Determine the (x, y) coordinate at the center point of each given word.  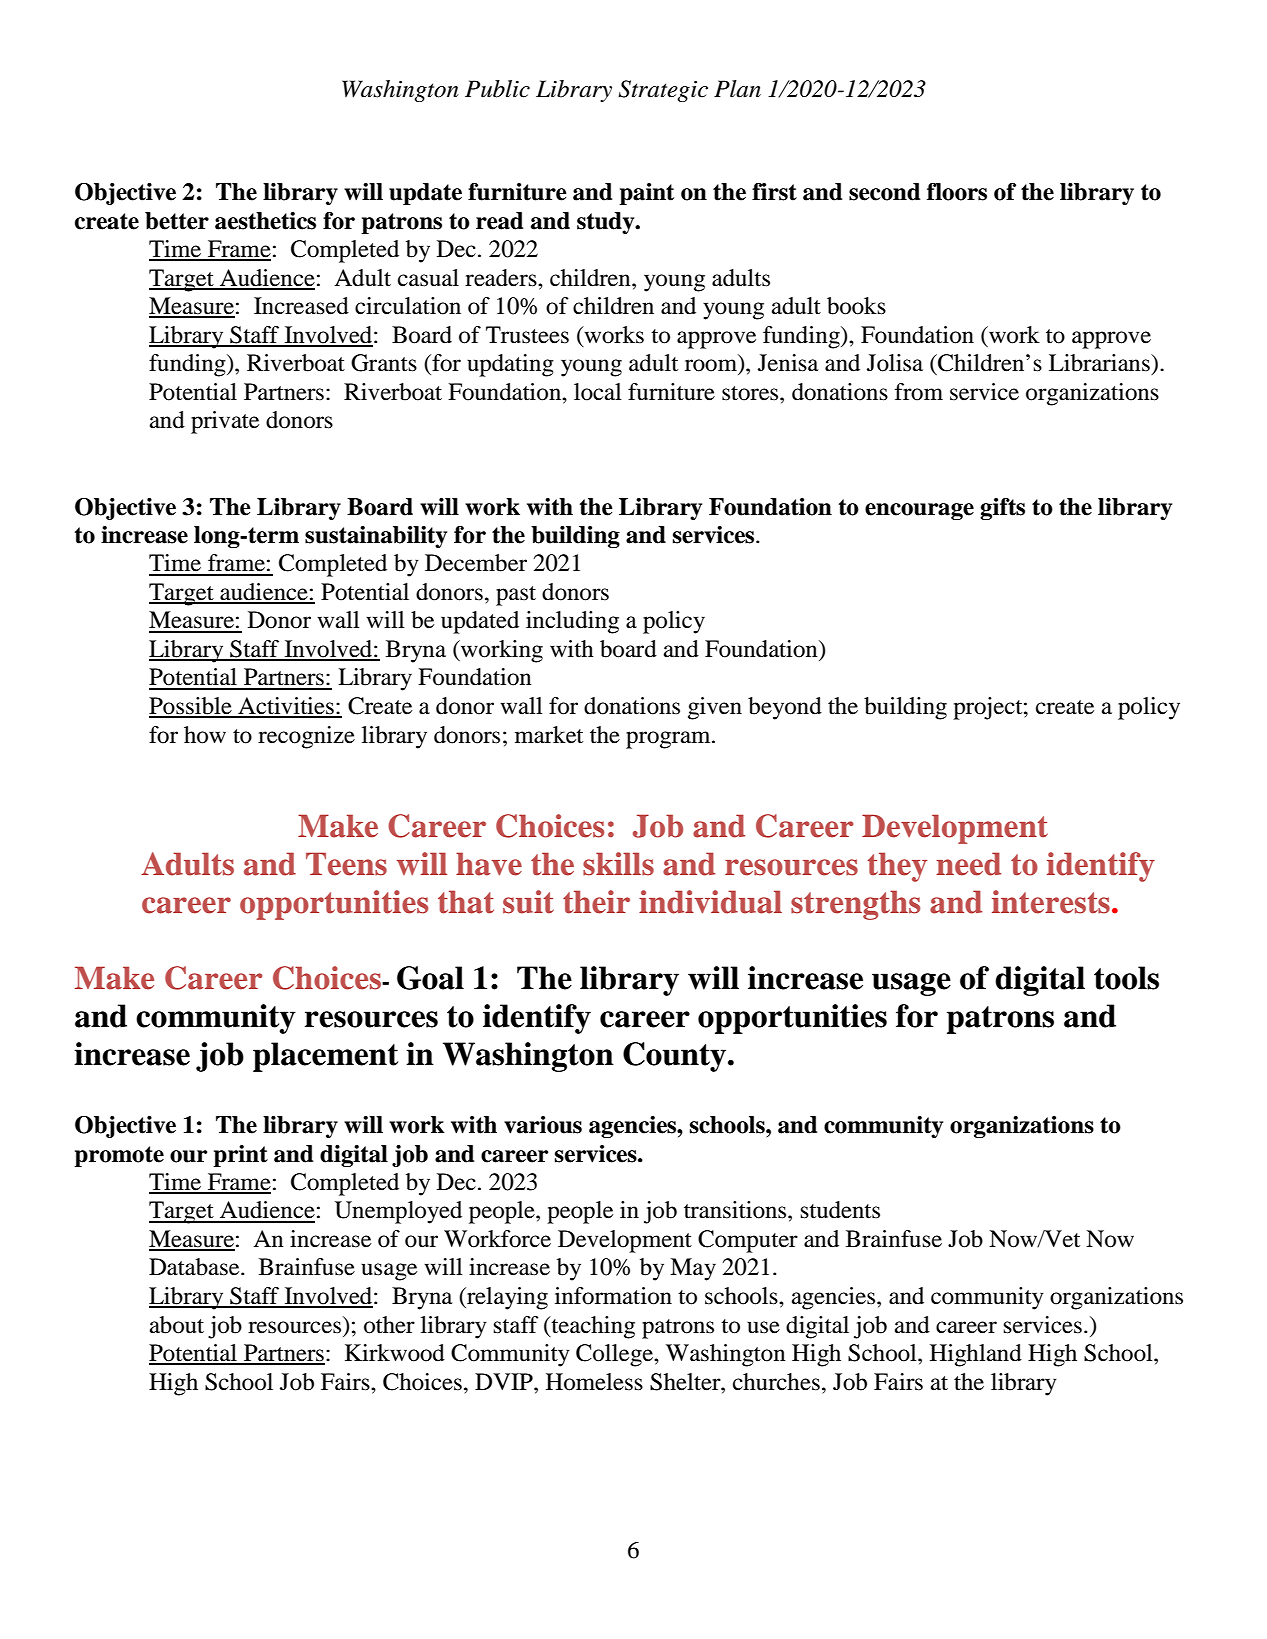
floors (957, 192)
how (205, 735)
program (669, 740)
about (177, 1325)
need (968, 864)
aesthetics (265, 221)
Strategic (663, 91)
